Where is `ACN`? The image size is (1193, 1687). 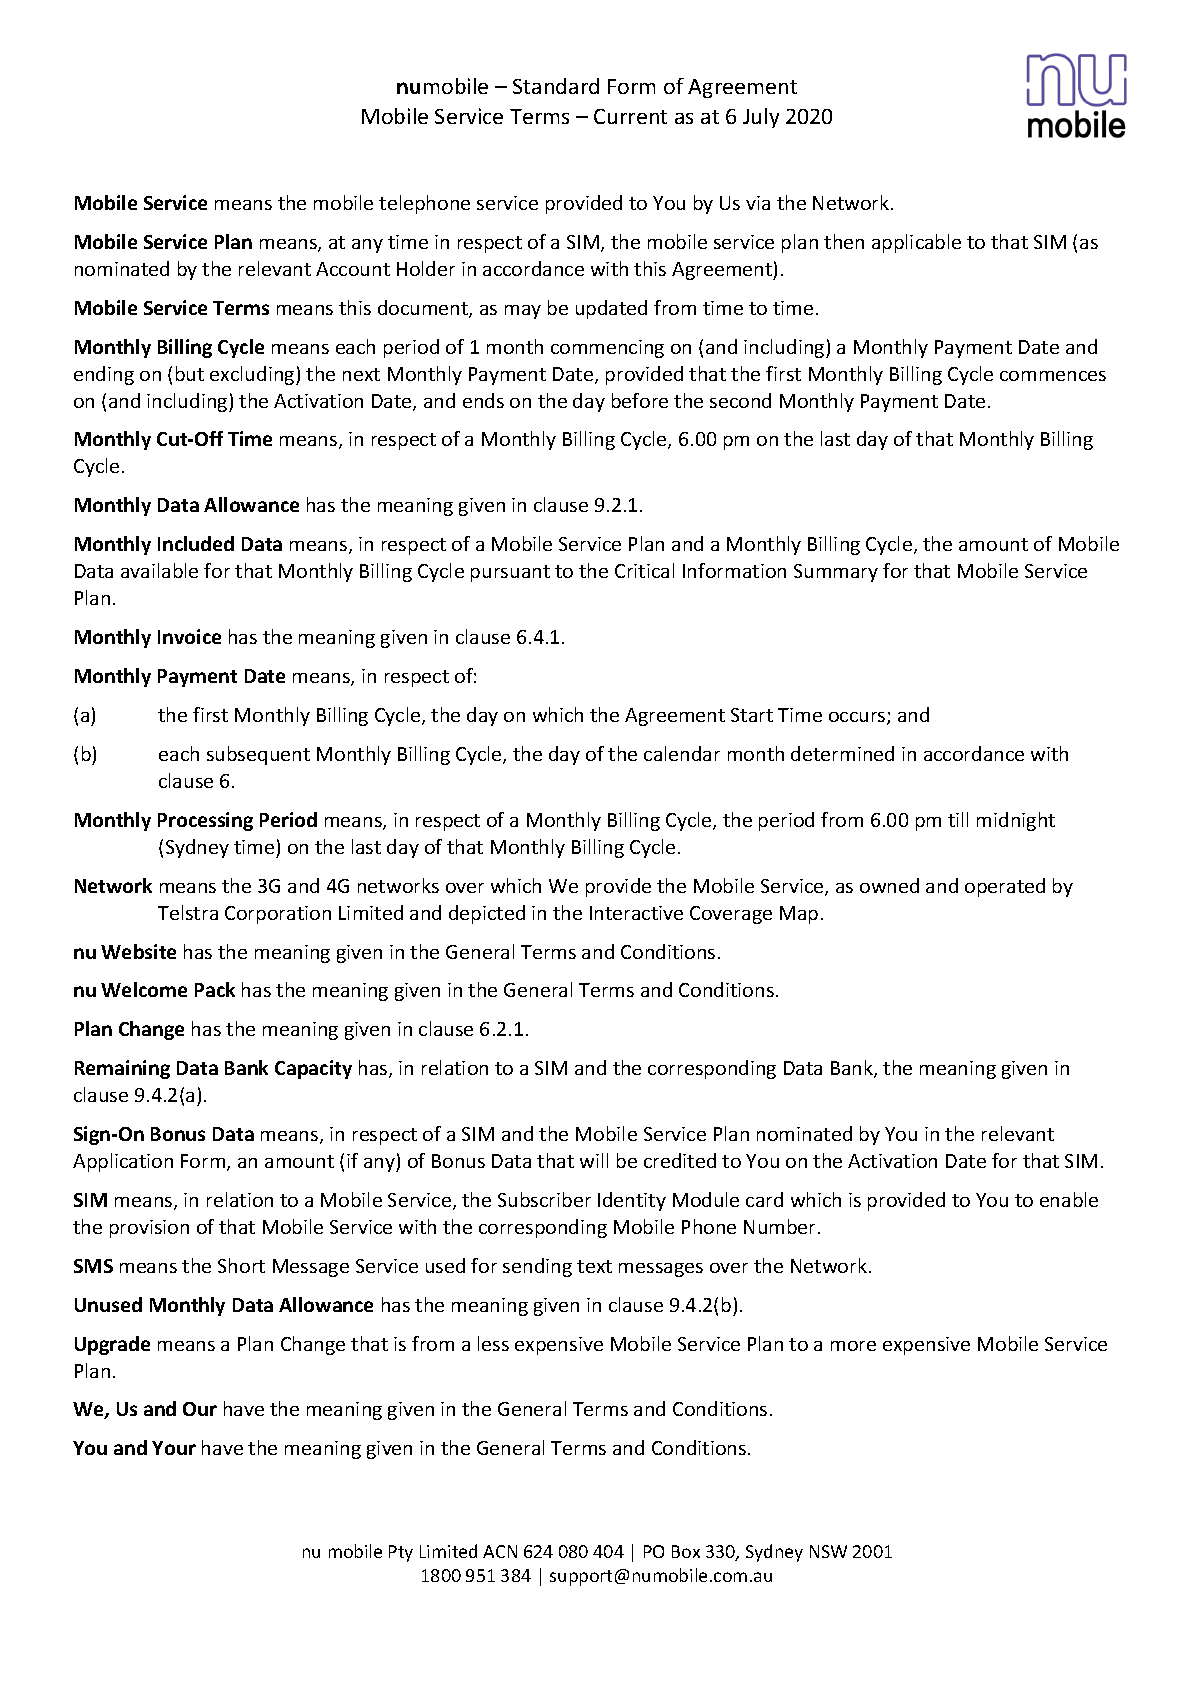
ACN is located at coordinates (500, 1551).
